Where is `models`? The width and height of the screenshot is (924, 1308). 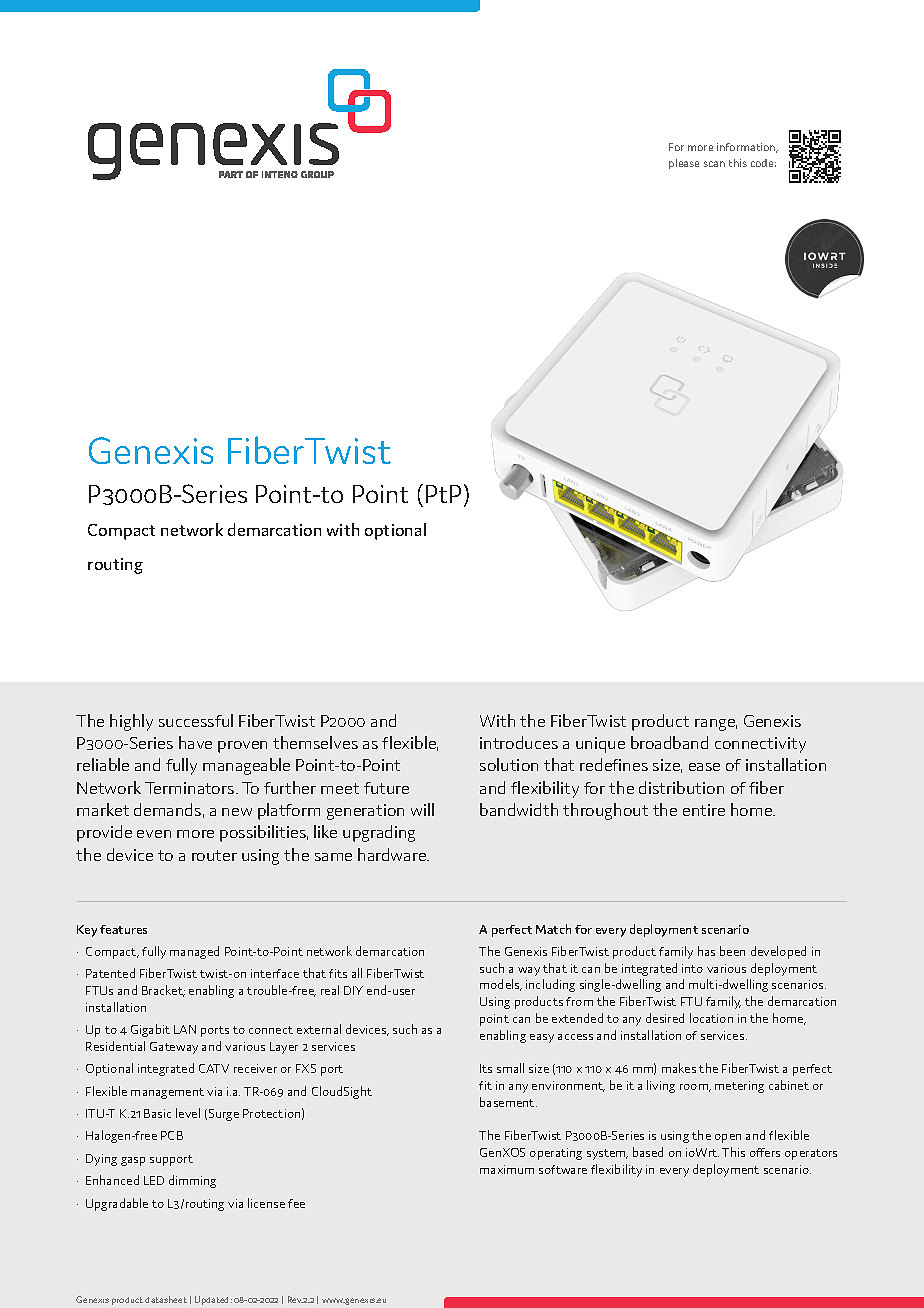
models is located at coordinates (501, 985).
